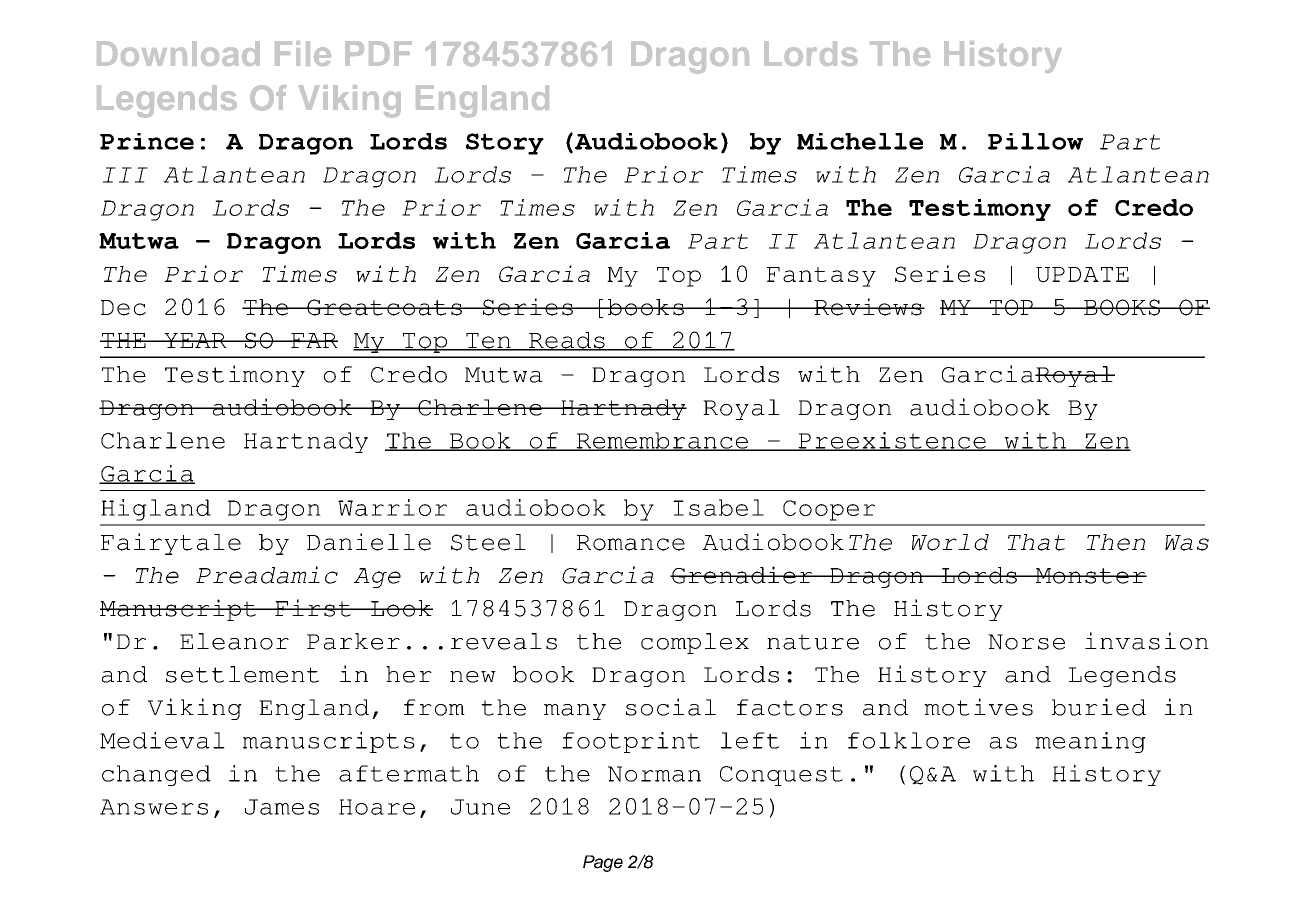  I want to click on Michelle, so click(860, 141).
